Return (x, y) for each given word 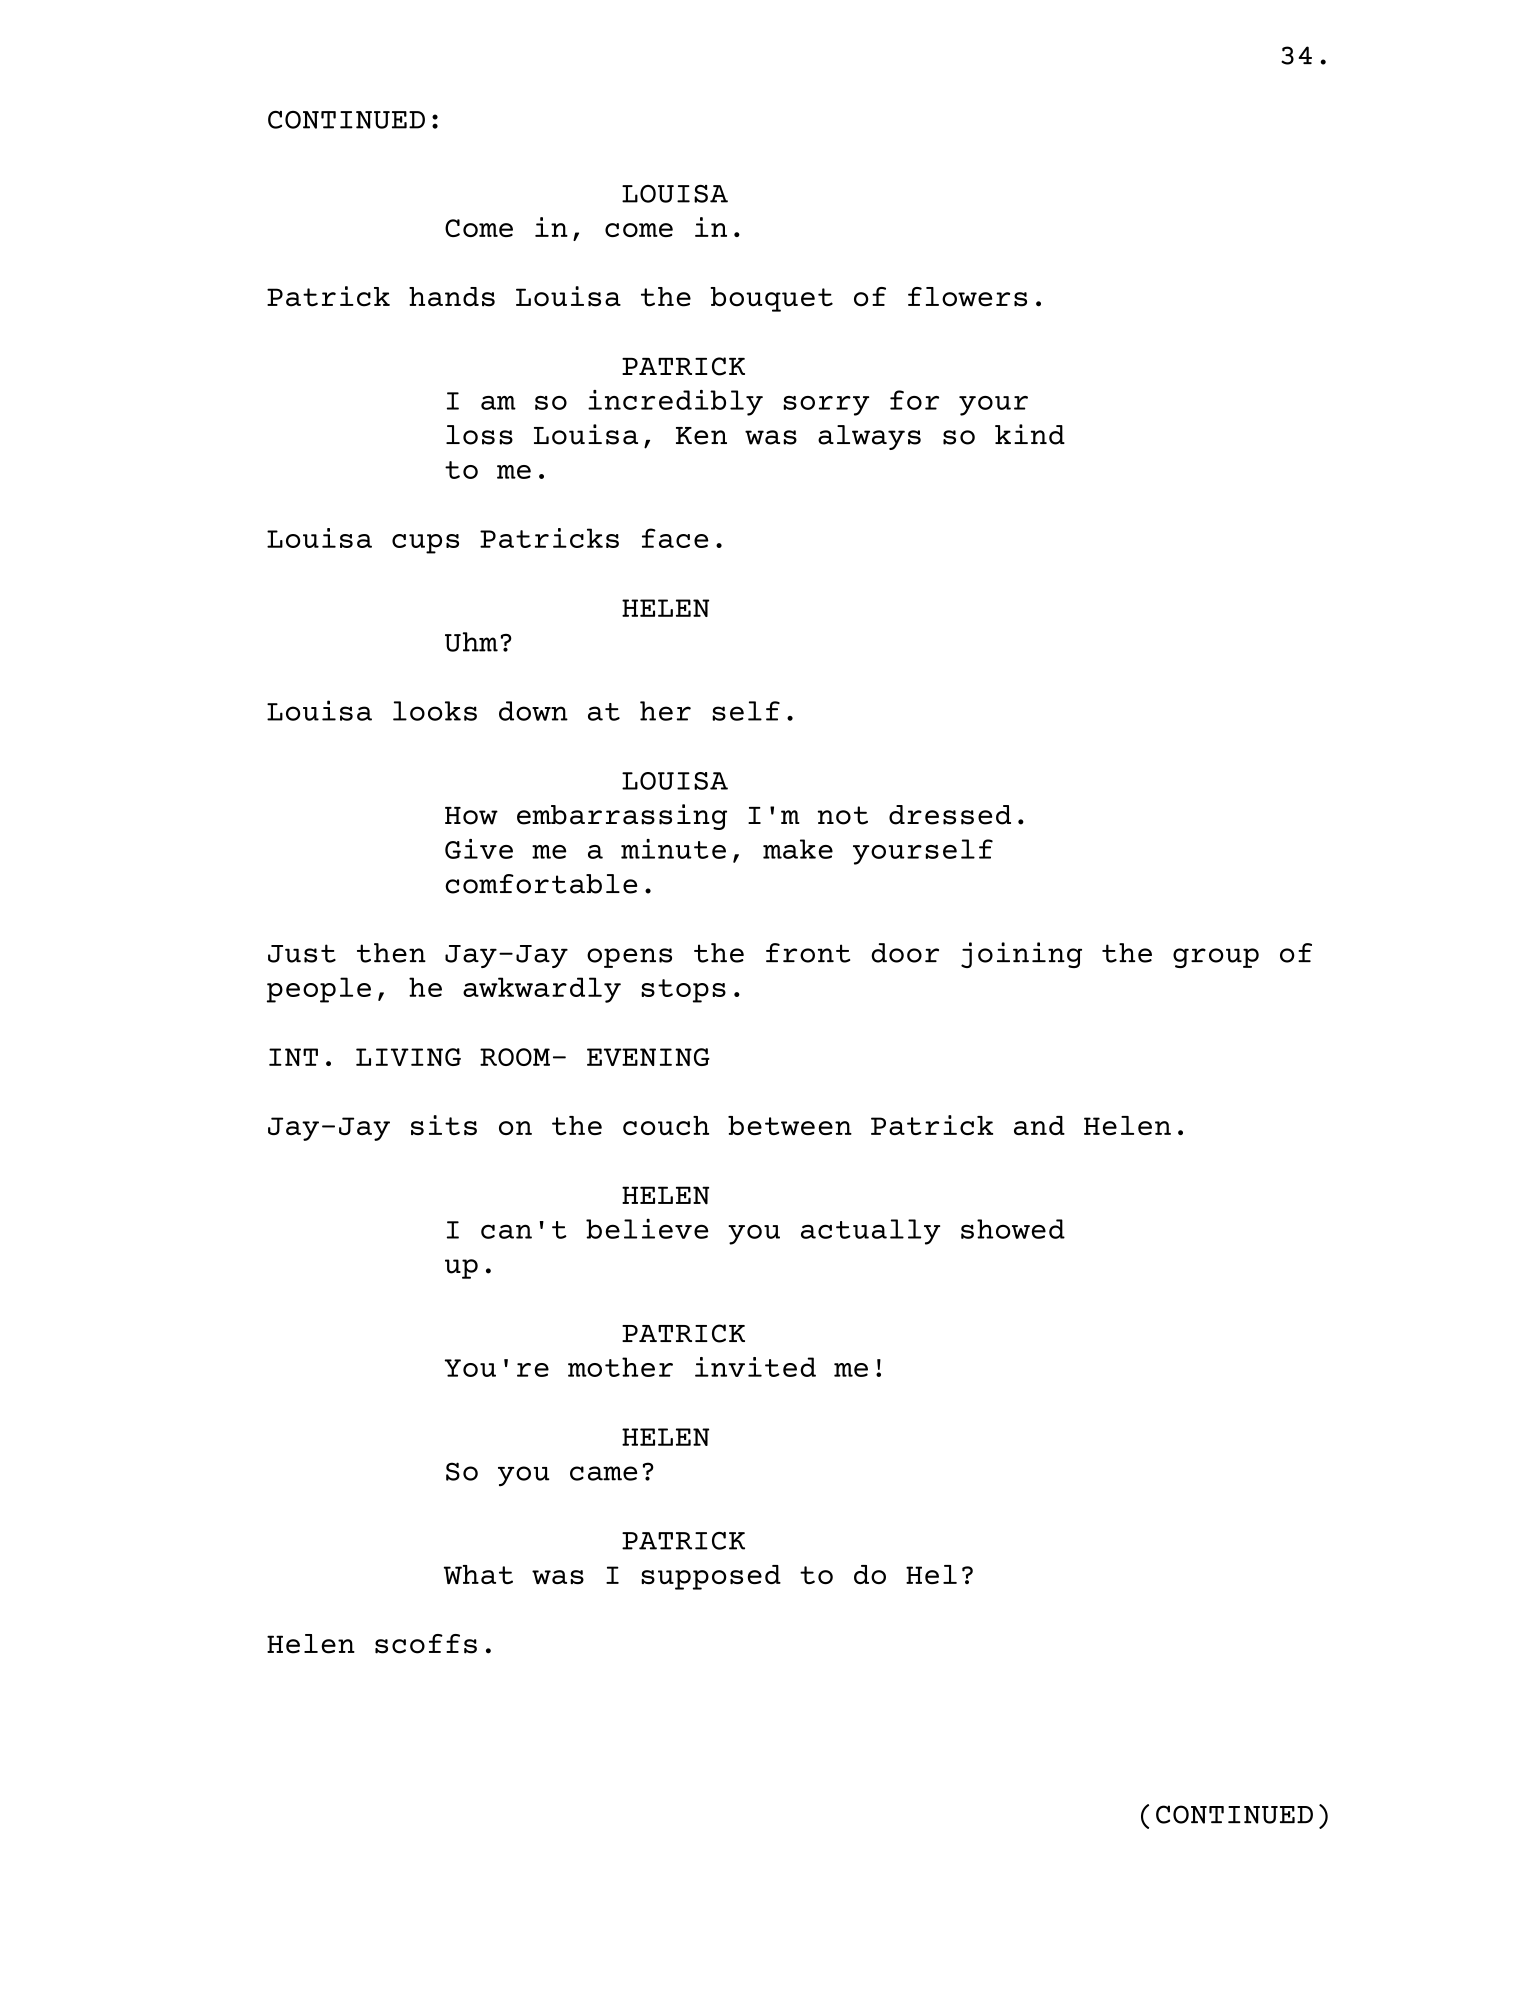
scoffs (426, 1644)
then (391, 953)
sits (444, 1125)
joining (1021, 955)
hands (452, 297)
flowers (967, 297)
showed (1013, 1229)
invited (755, 1367)
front (808, 953)
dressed (950, 815)
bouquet (772, 299)
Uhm (471, 642)
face (675, 538)
